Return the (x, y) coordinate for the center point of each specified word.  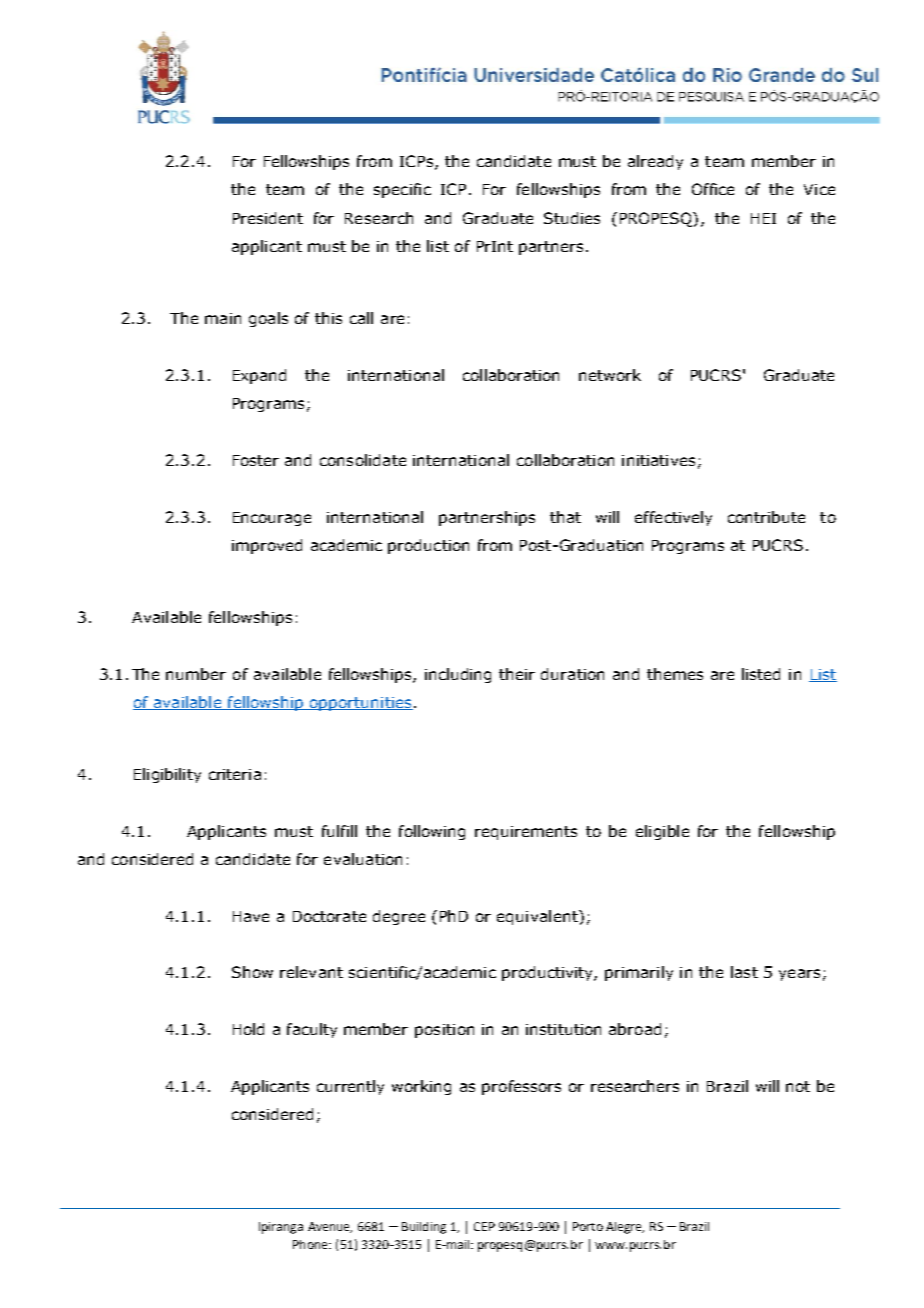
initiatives (658, 460)
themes (675, 674)
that (565, 517)
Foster (256, 460)
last (744, 972)
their (517, 674)
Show (252, 972)
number (196, 674)
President (268, 218)
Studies (572, 218)
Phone (311, 1244)
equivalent (538, 917)
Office (713, 189)
